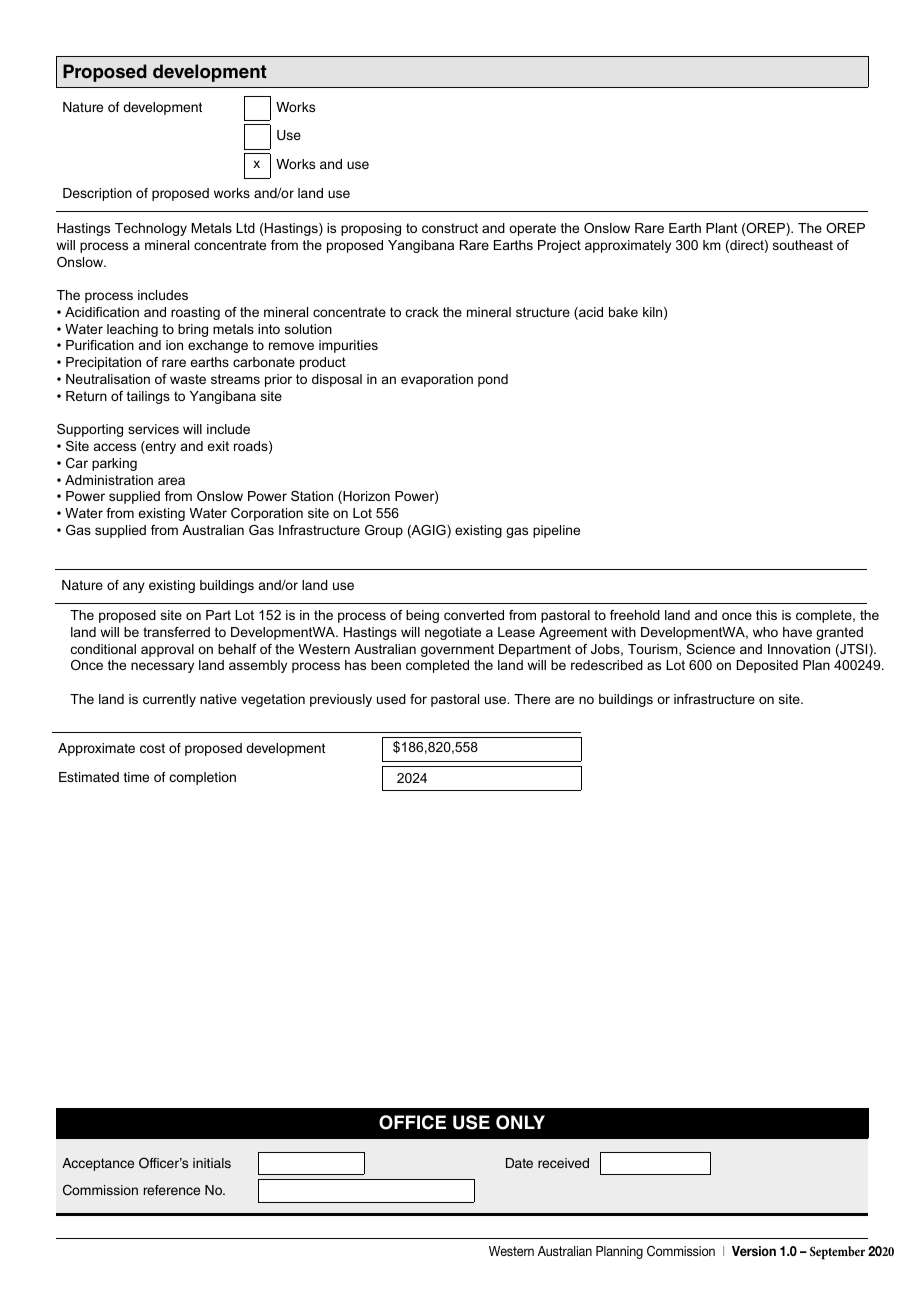 The image size is (924, 1308). I want to click on for, so click(418, 699).
